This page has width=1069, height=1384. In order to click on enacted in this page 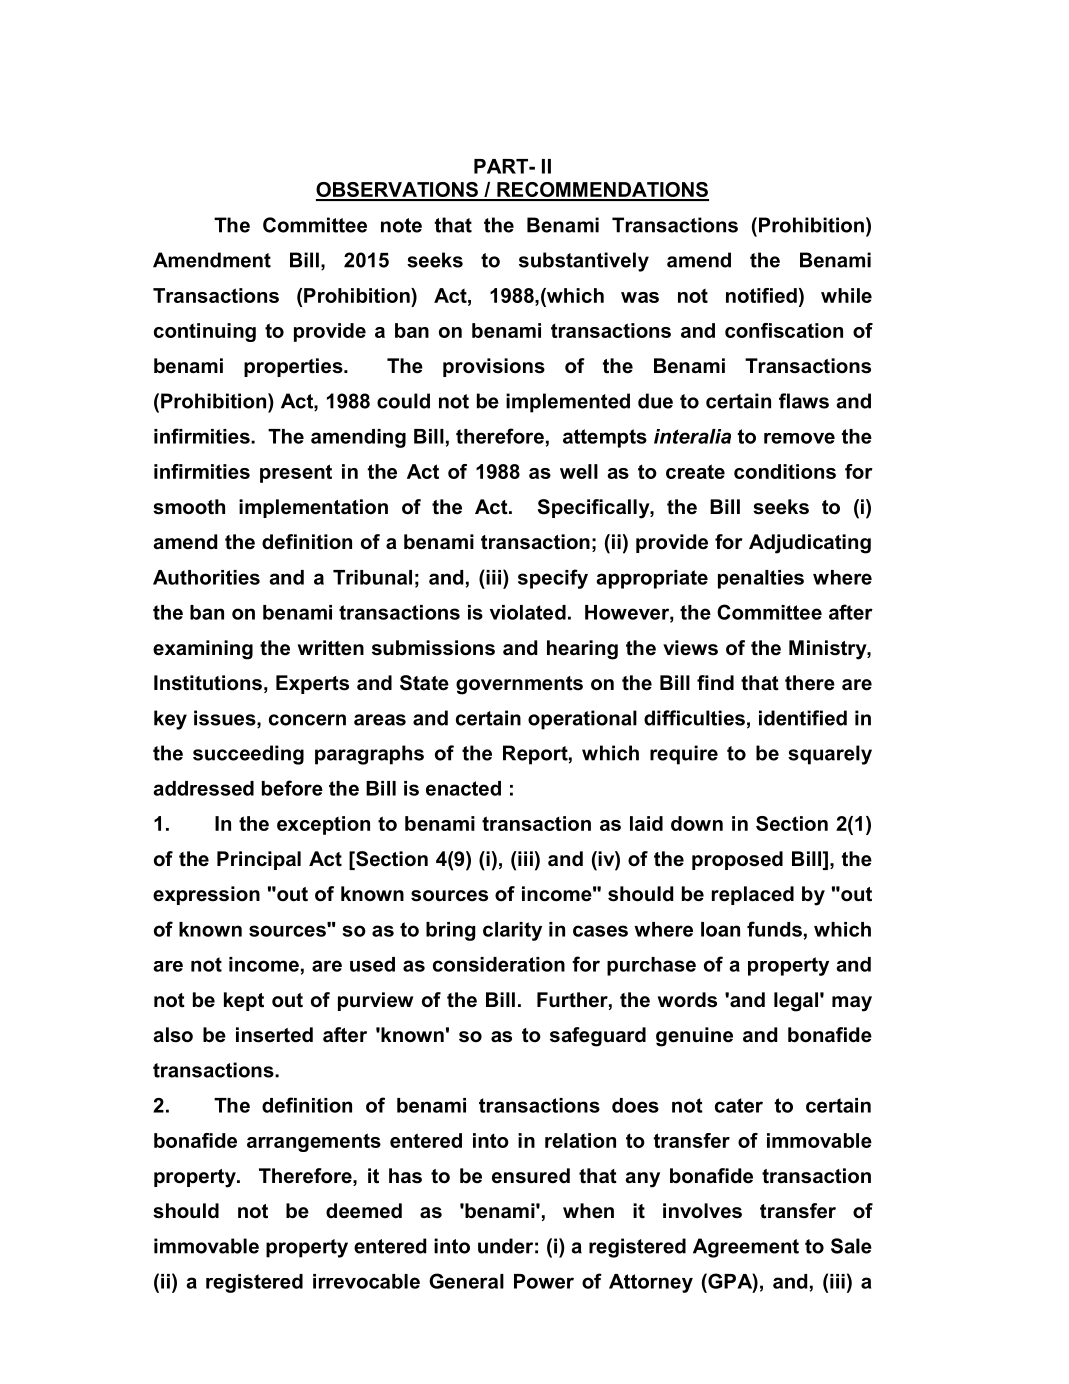, I will do `click(463, 788)`.
